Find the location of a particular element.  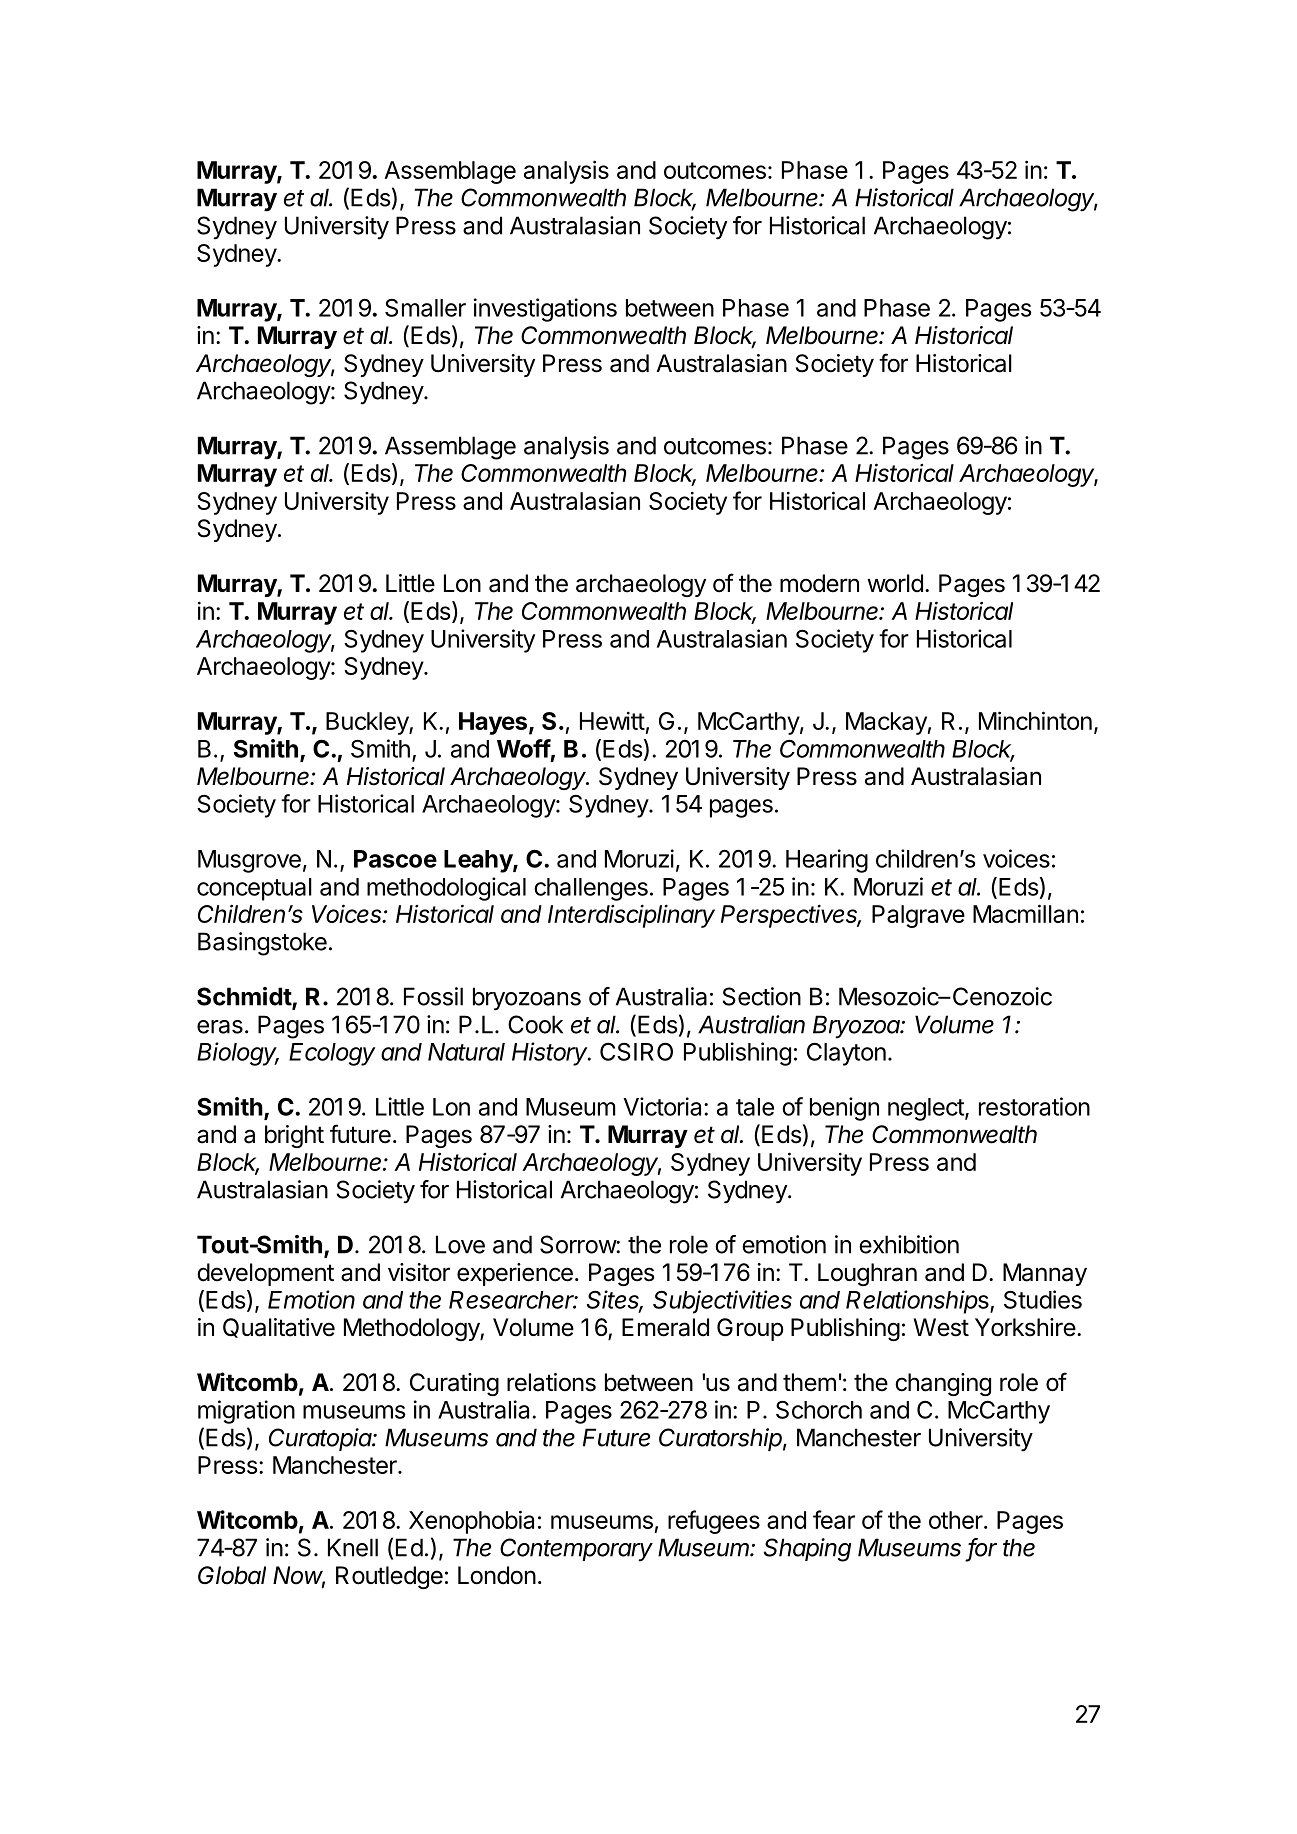

Hayes is located at coordinates (493, 723).
